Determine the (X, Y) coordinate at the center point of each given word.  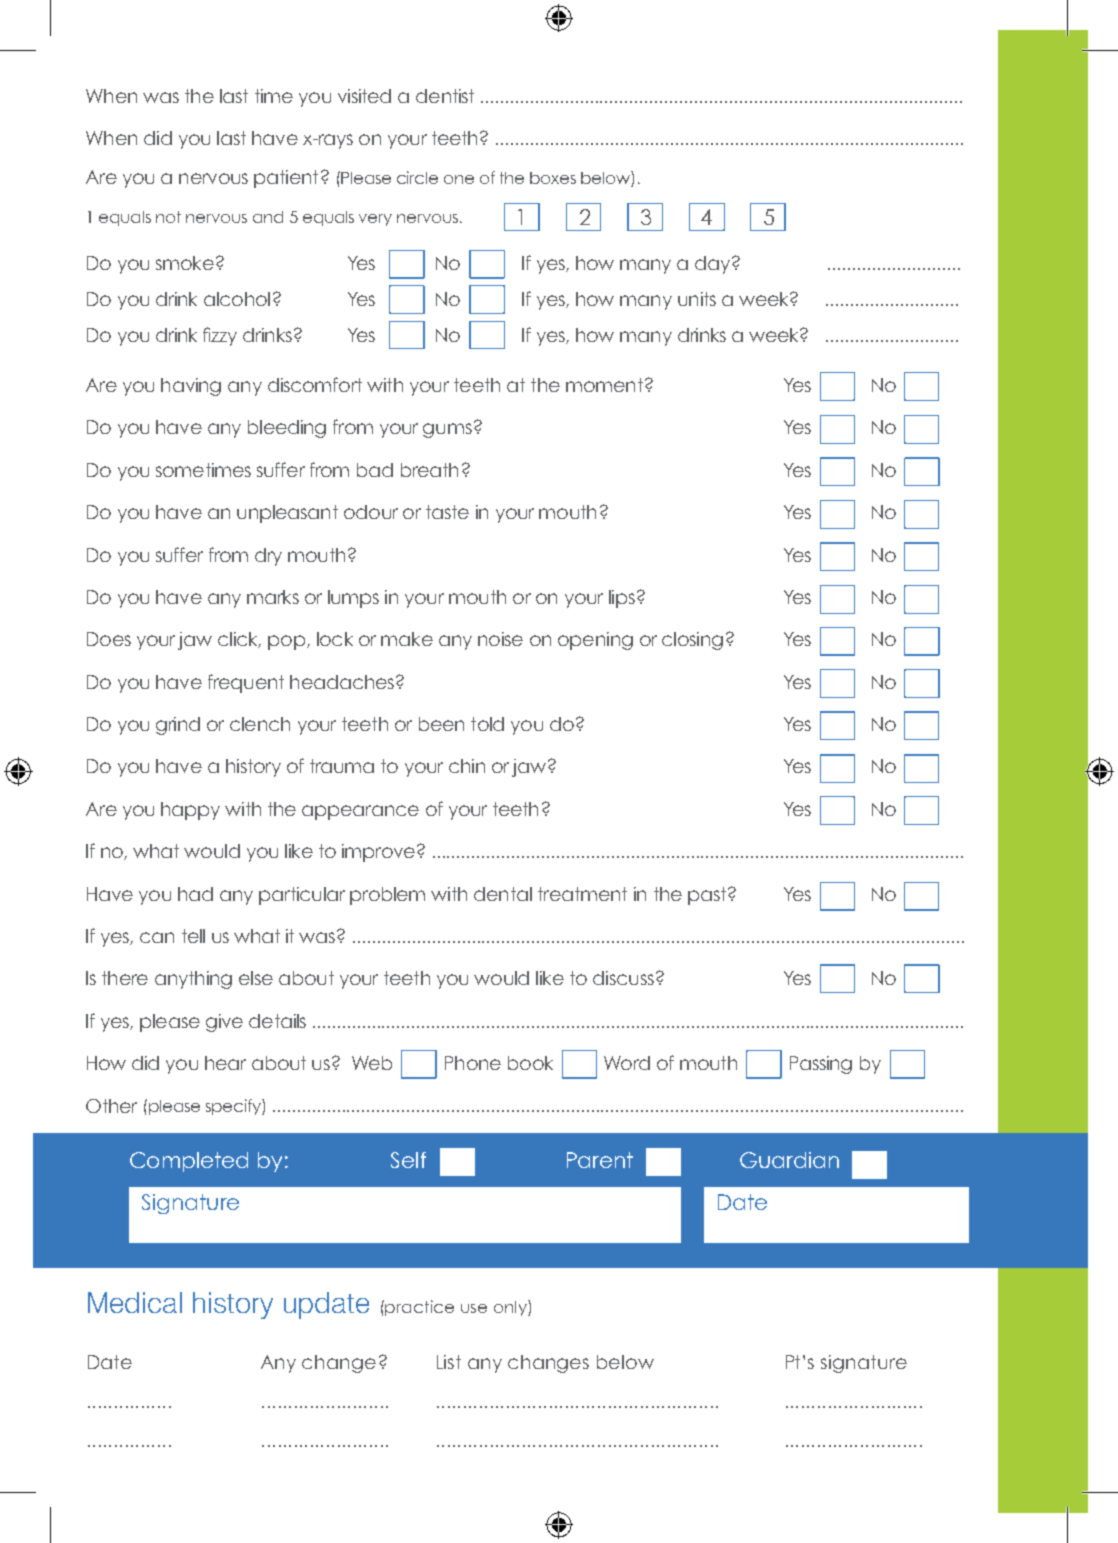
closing (692, 641)
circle (417, 177)
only (511, 1308)
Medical (135, 1302)
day (714, 265)
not (168, 217)
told (487, 724)
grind (178, 726)
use (474, 1308)
